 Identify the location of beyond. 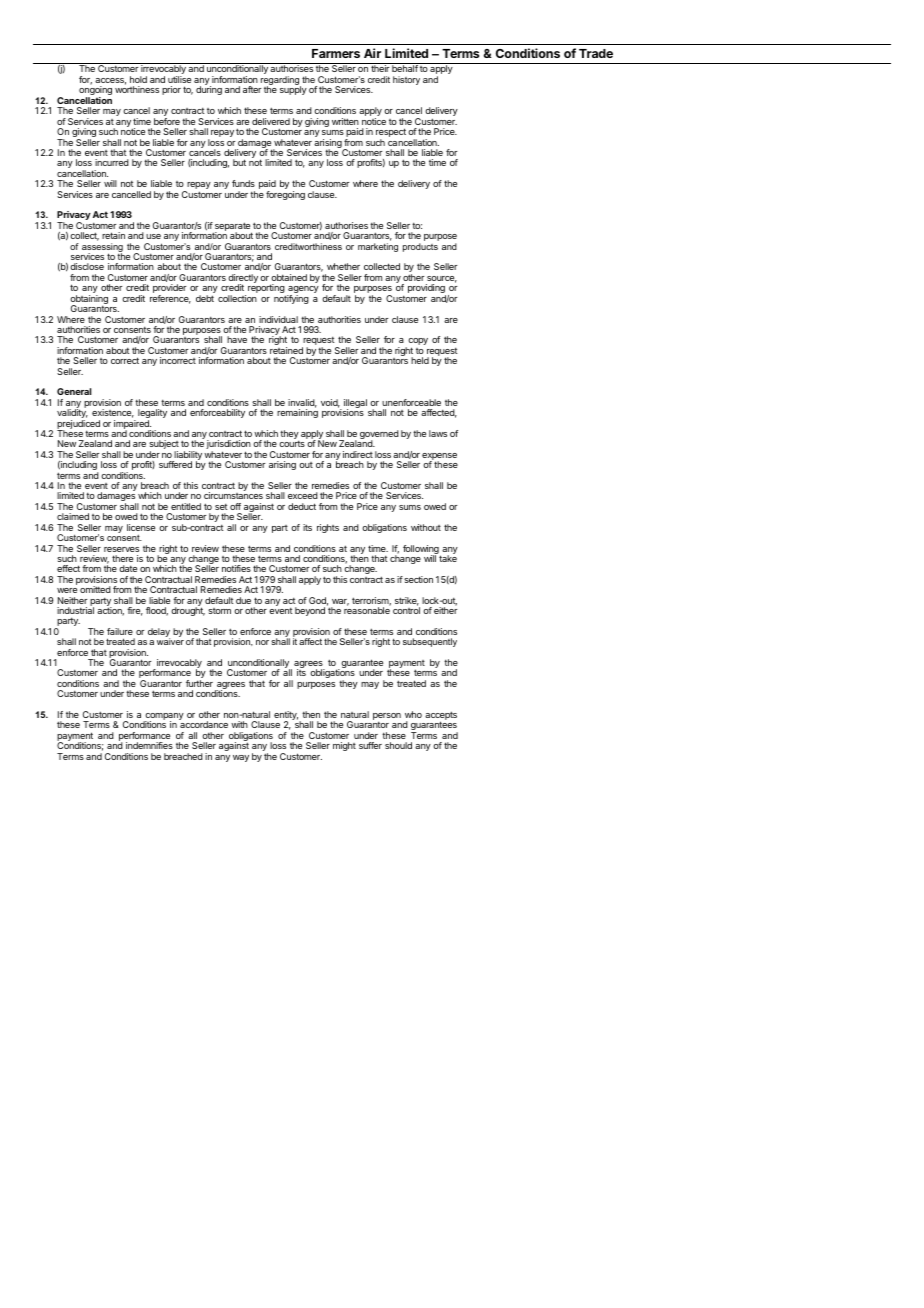
(310, 611).
